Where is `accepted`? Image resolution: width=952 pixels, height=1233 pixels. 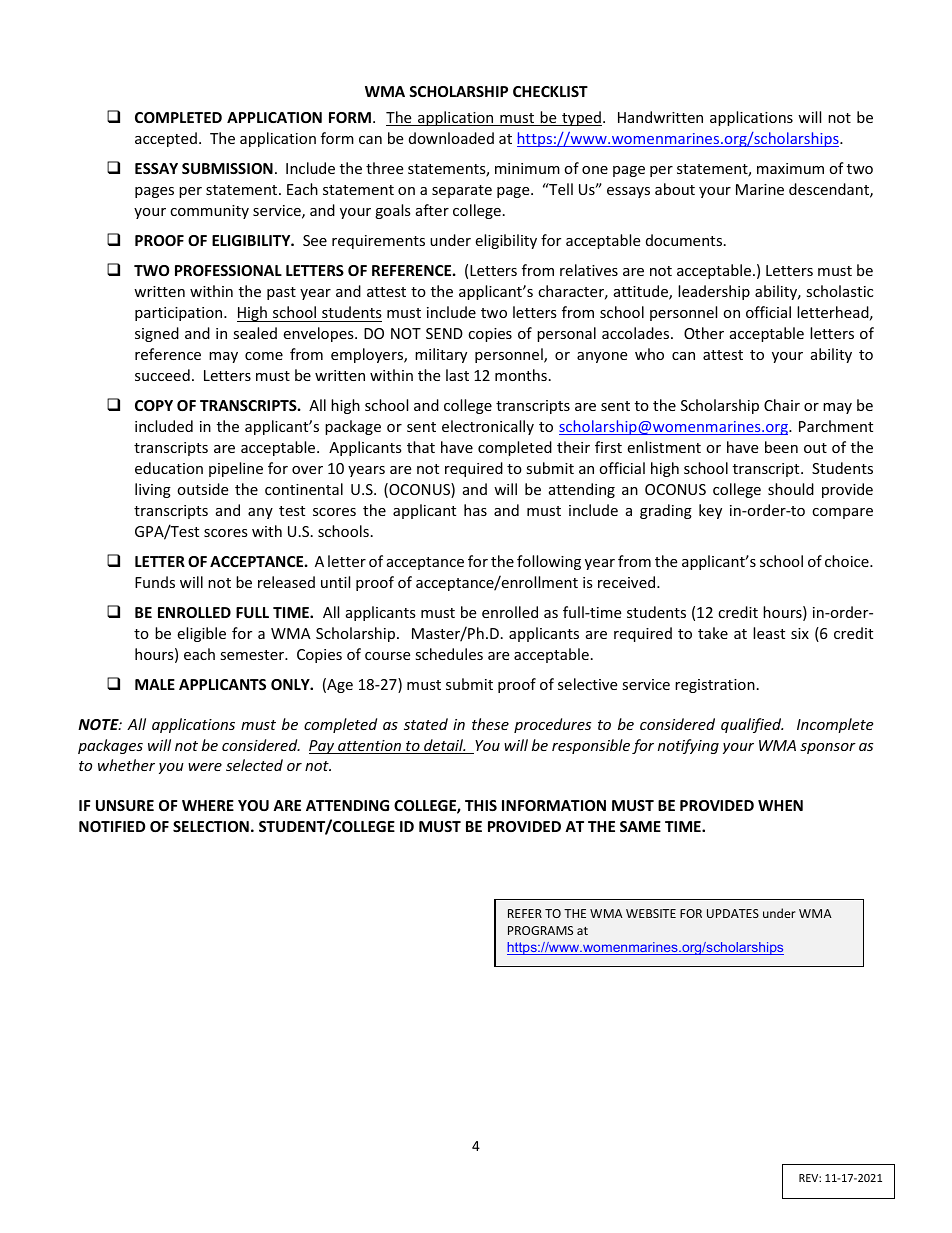 accepted is located at coordinates (166, 139).
